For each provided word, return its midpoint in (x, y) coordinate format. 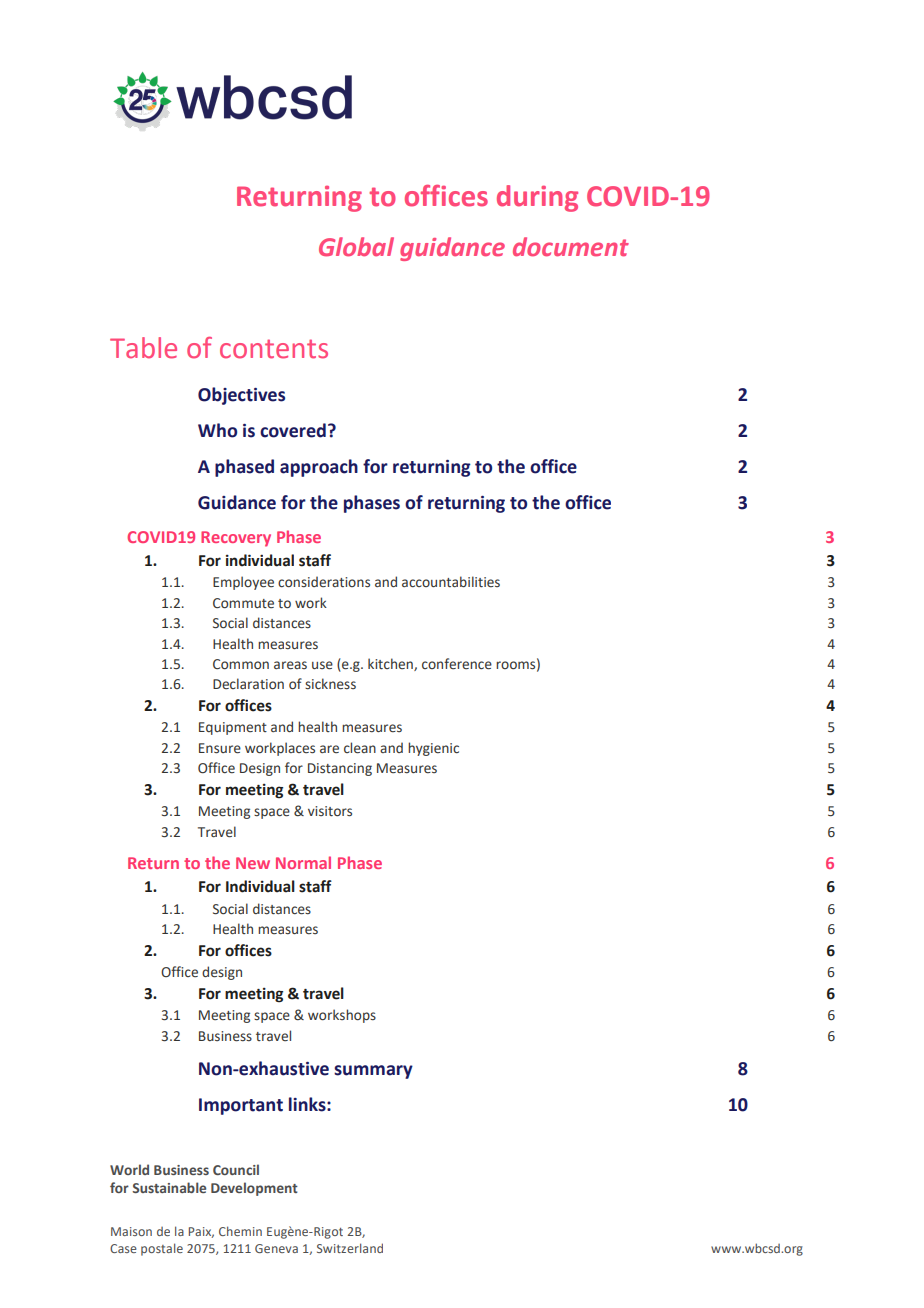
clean (360, 748)
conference (457, 664)
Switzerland (350, 1248)
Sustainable (169, 1187)
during (537, 198)
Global (356, 247)
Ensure (220, 748)
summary (373, 1072)
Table (143, 348)
